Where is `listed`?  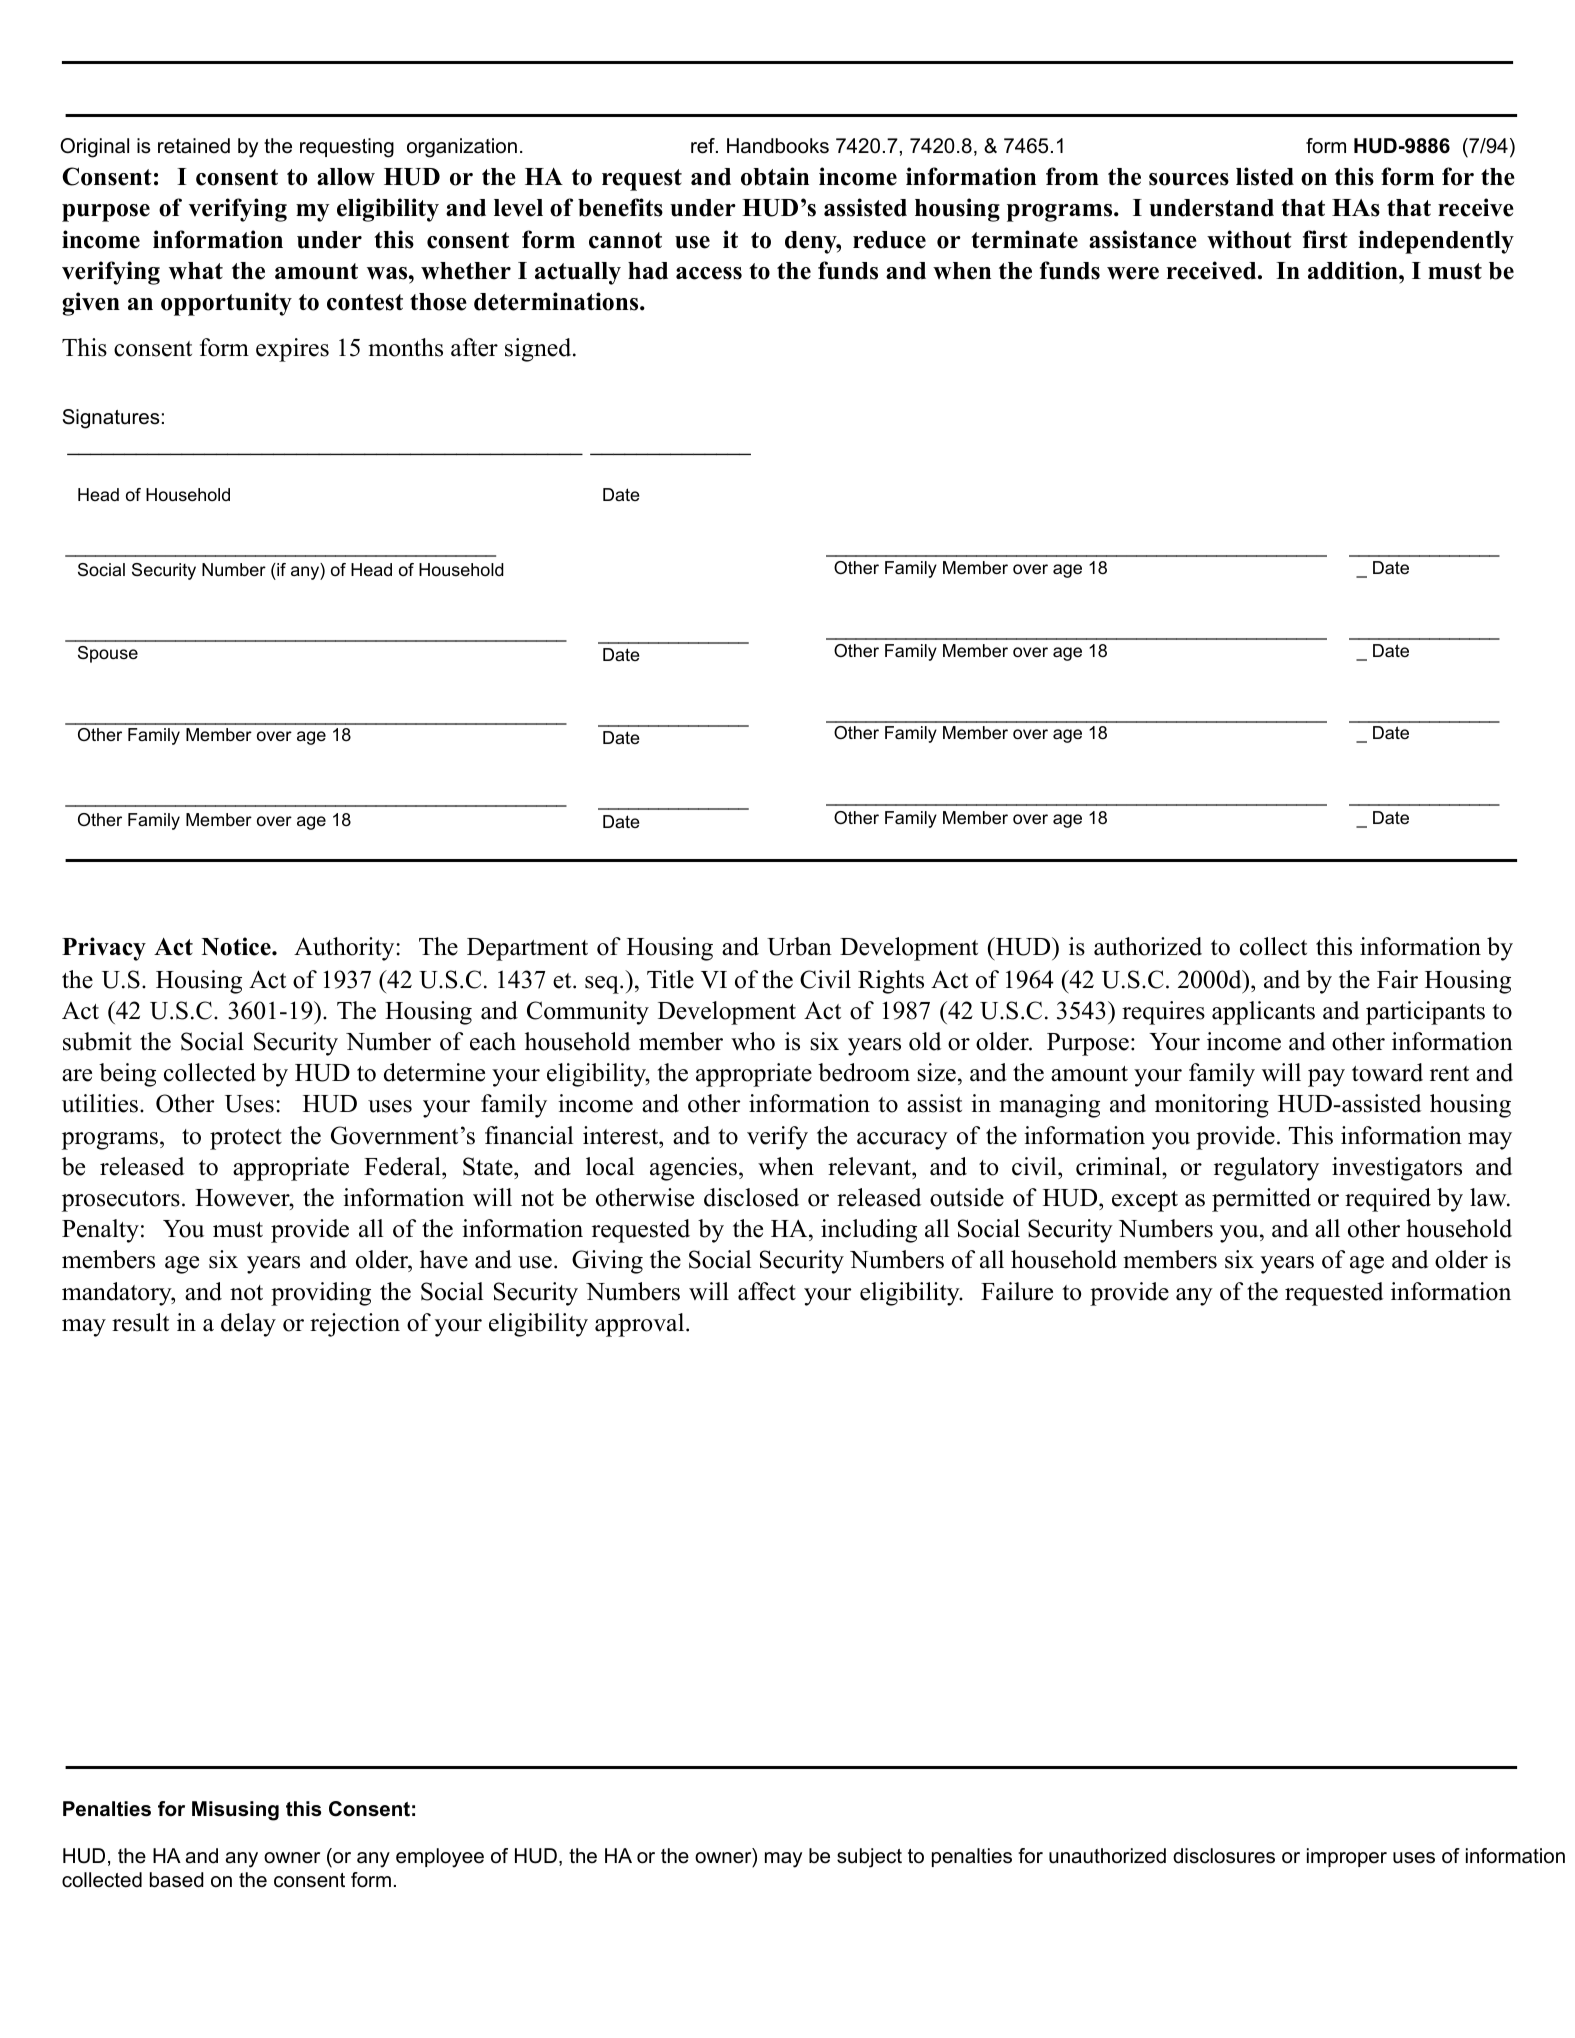 listed is located at coordinates (1265, 176).
